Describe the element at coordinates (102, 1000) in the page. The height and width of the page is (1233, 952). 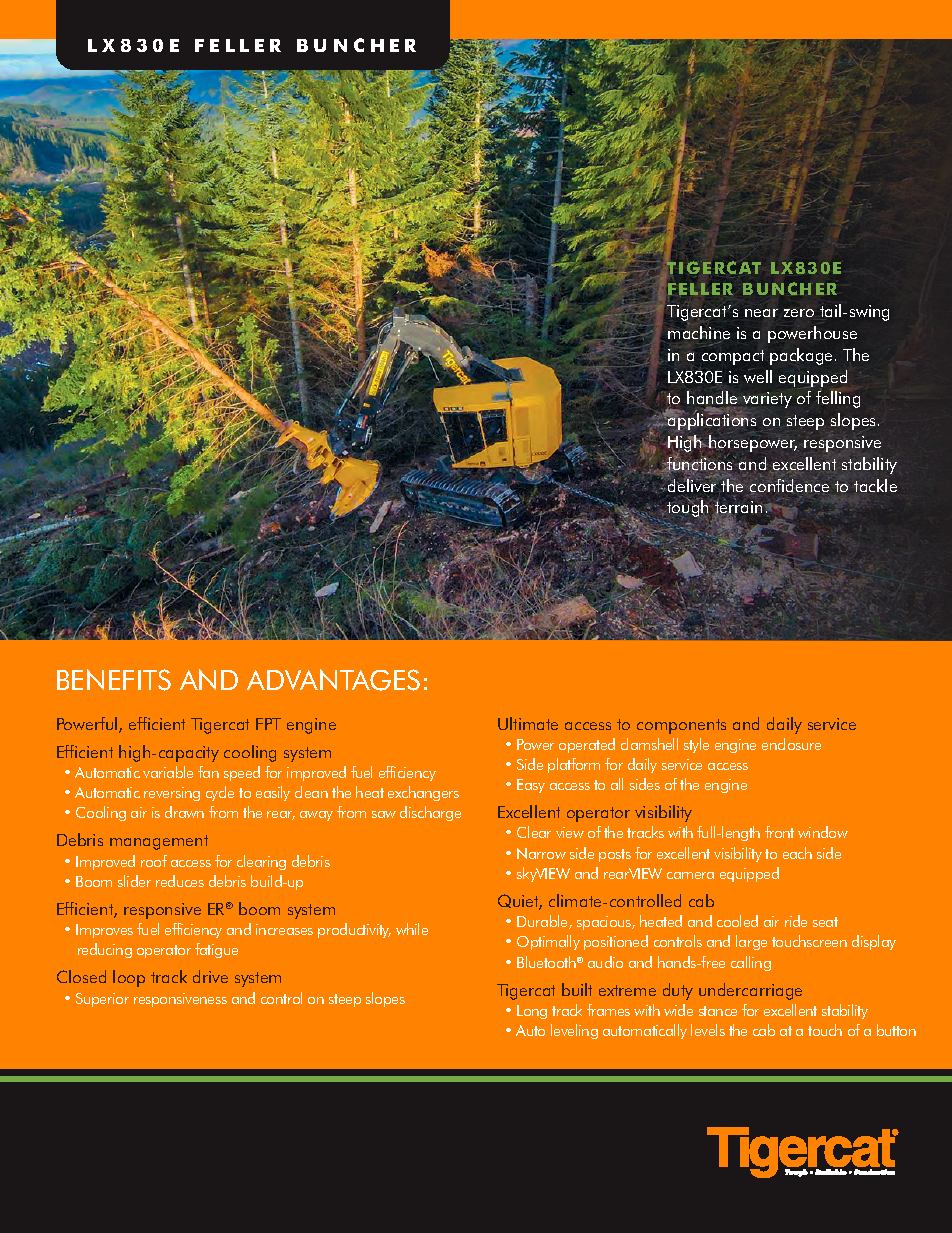
I see `Superior` at that location.
